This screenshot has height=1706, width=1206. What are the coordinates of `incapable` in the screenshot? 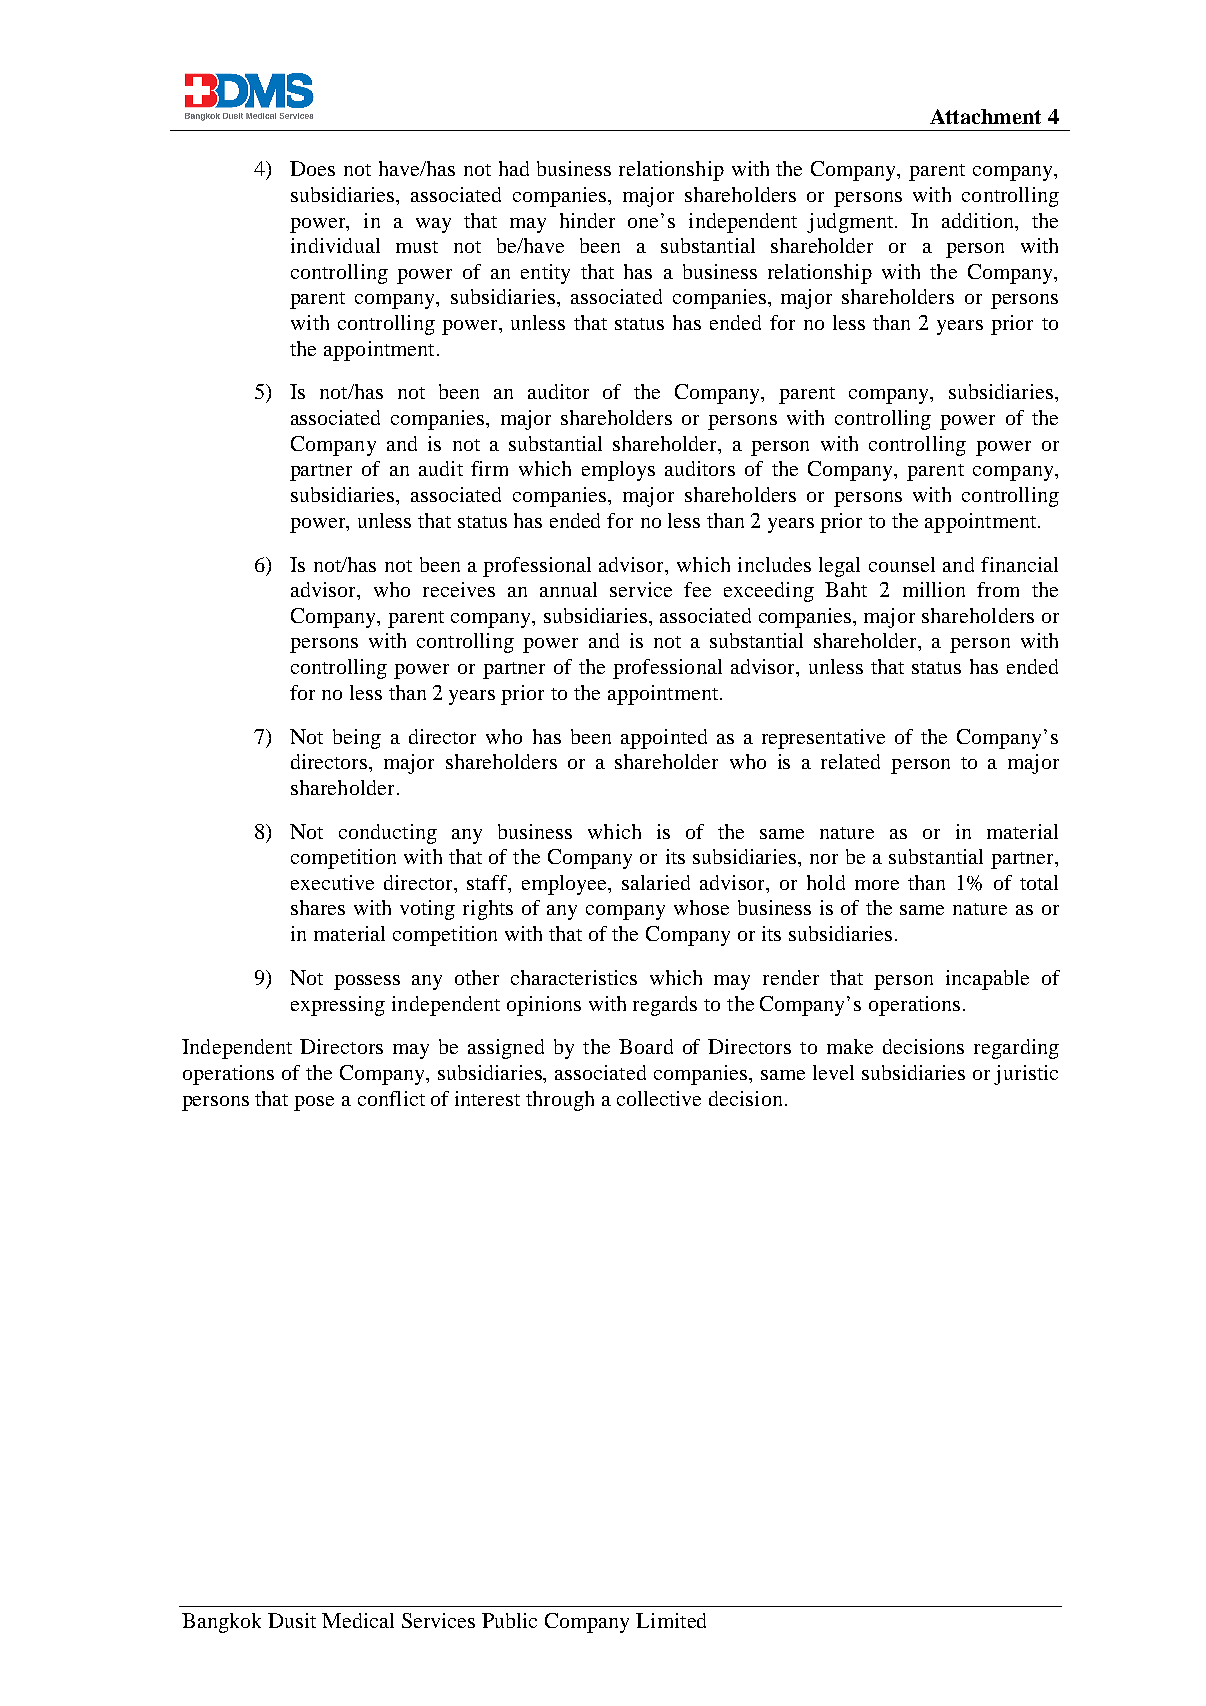 It's located at (987, 980).
